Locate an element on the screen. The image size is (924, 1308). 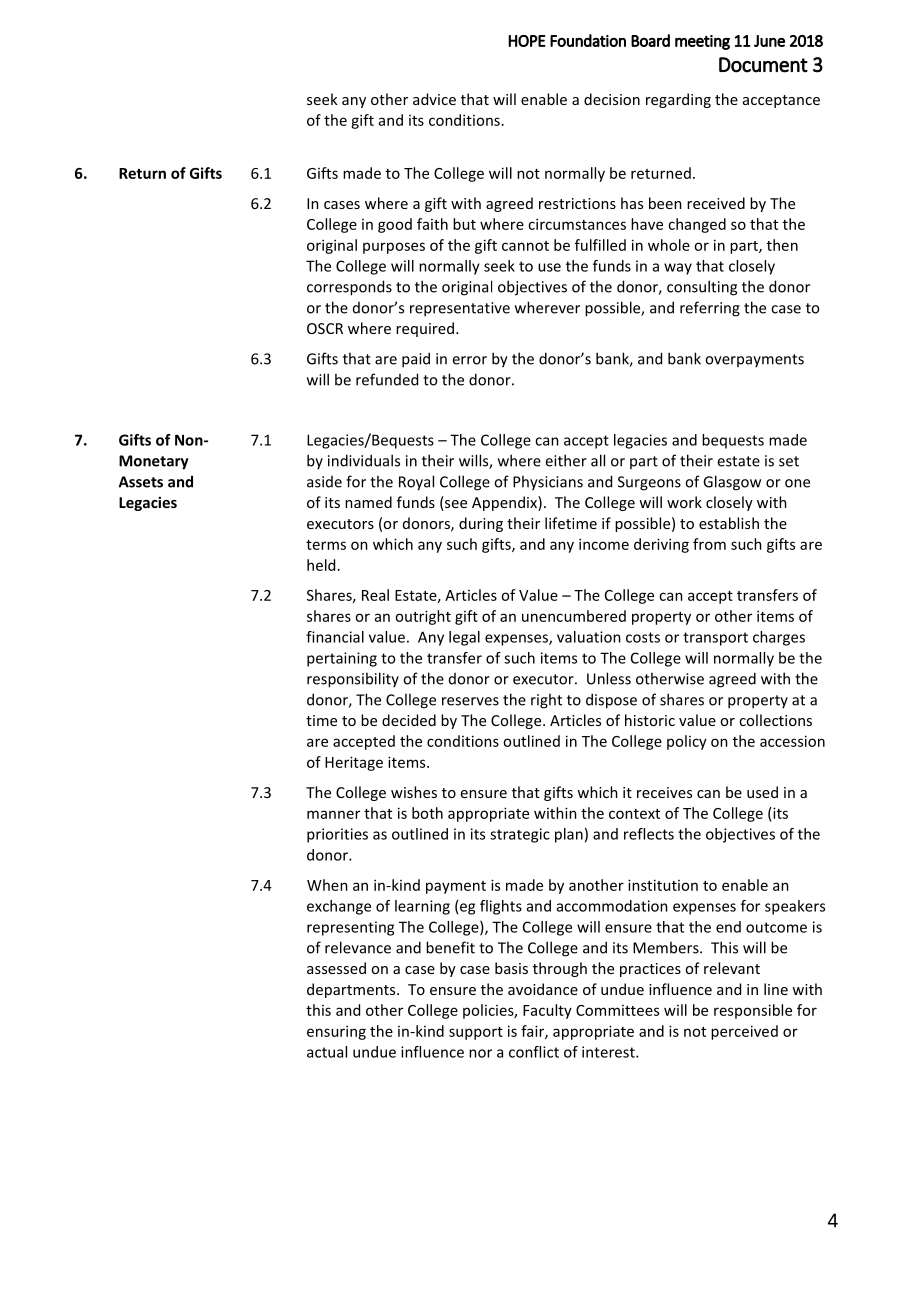
Faculty is located at coordinates (547, 1011).
